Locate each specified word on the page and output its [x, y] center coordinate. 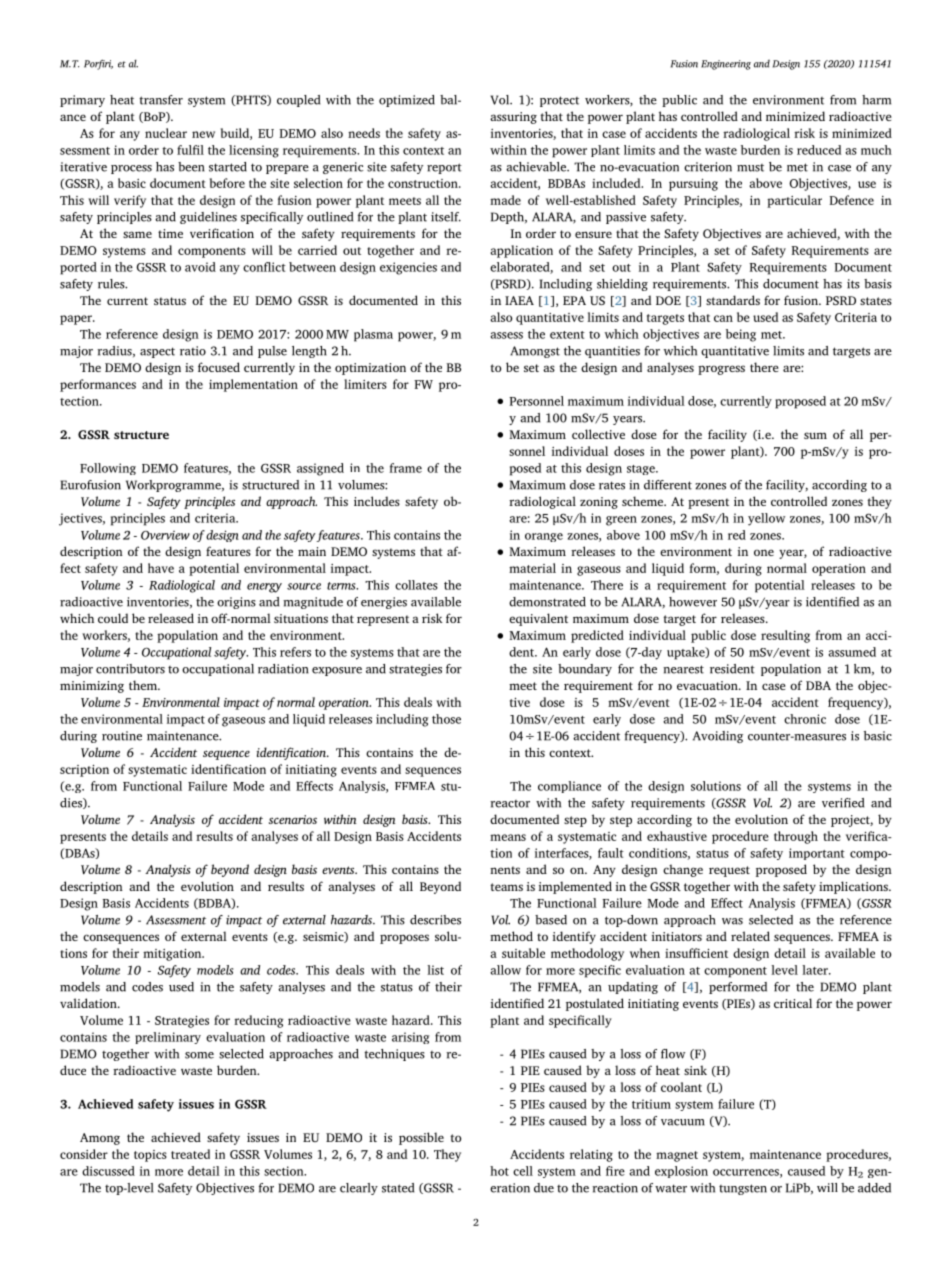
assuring [513, 118]
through [796, 837]
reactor [510, 804]
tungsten [743, 1189]
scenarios [293, 819]
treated [190, 1154]
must [750, 168]
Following [108, 469]
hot [499, 1171]
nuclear [166, 133]
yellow [766, 519]
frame [405, 468]
